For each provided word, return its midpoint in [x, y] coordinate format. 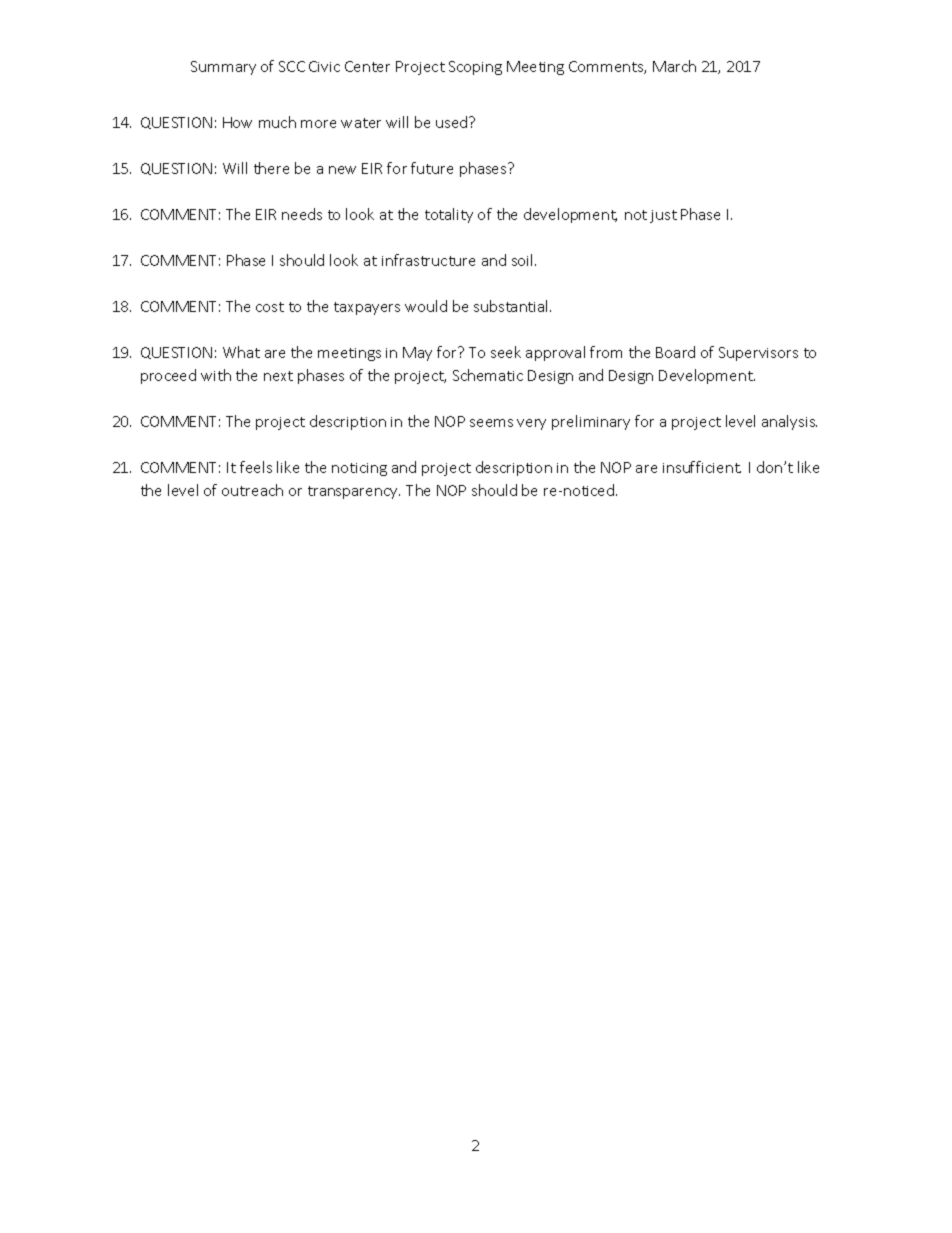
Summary [223, 68]
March [674, 66]
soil [524, 260]
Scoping [475, 68]
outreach [252, 490]
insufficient [702, 467]
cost [270, 307]
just [663, 216]
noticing [359, 469]
